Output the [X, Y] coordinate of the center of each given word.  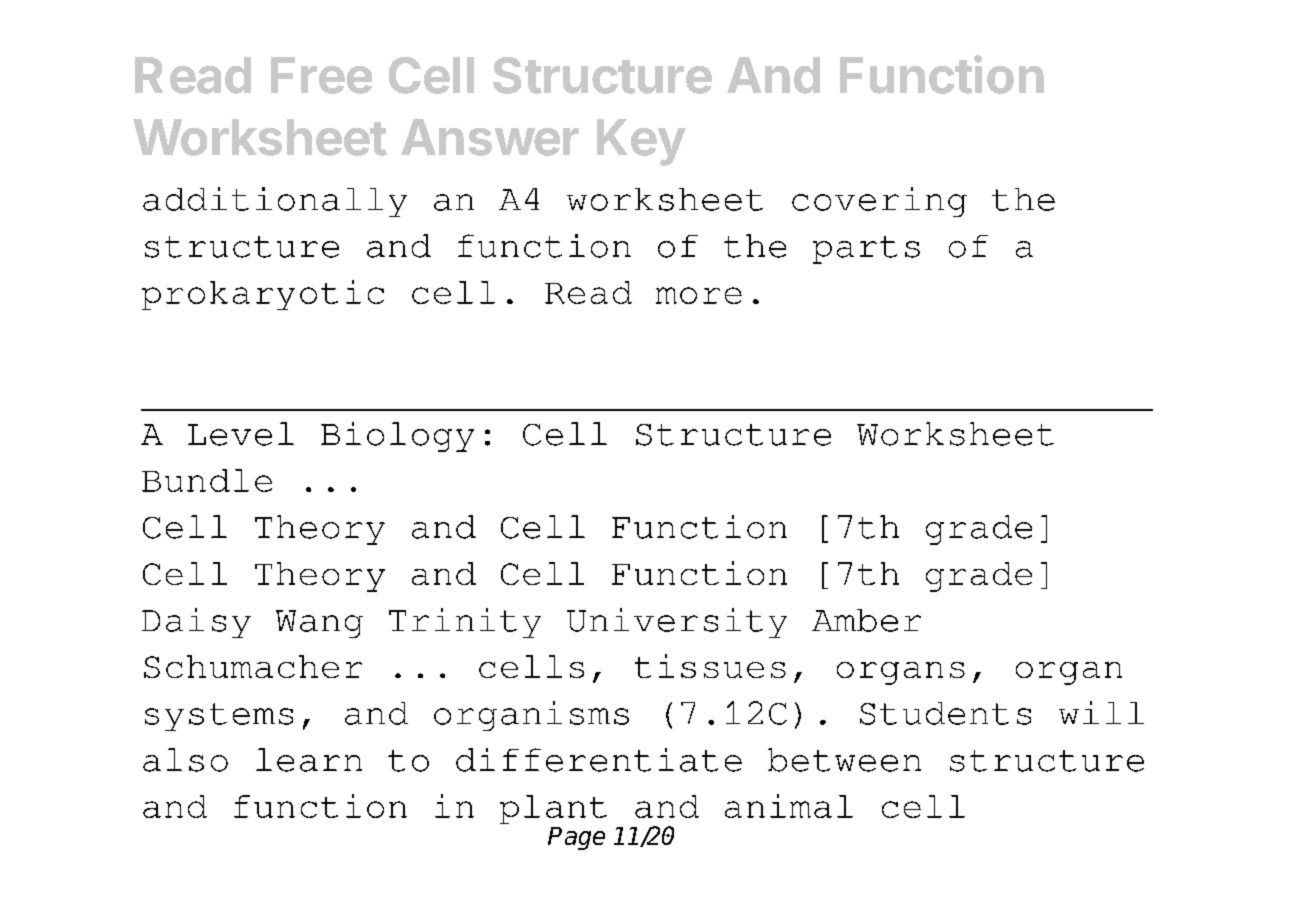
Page [576, 838]
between [844, 760]
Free [321, 75]
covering [879, 202]
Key [641, 142]
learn [309, 760]
